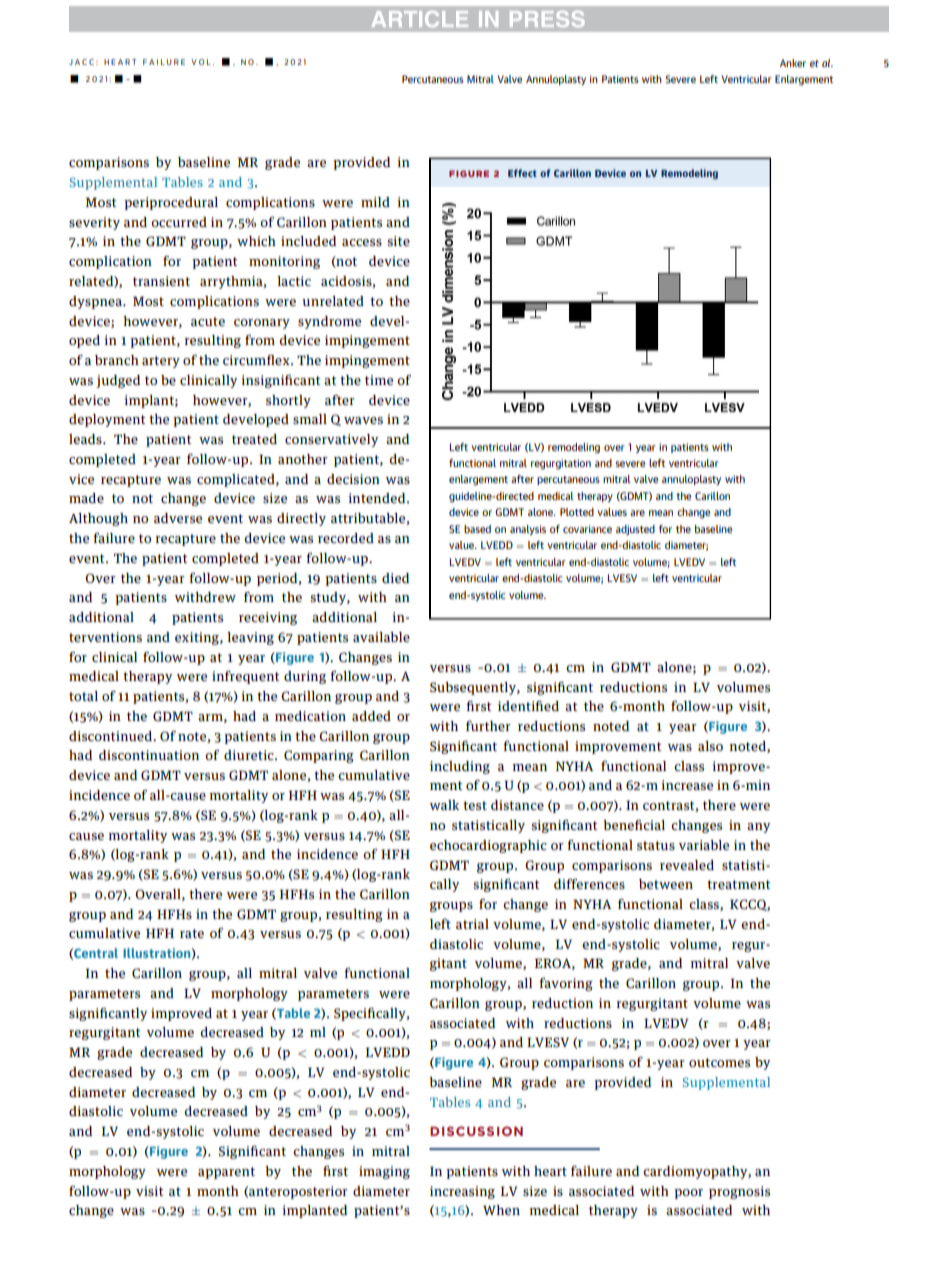  Describe the element at coordinates (522, 173) in the screenshot. I see `Effect` at that location.
